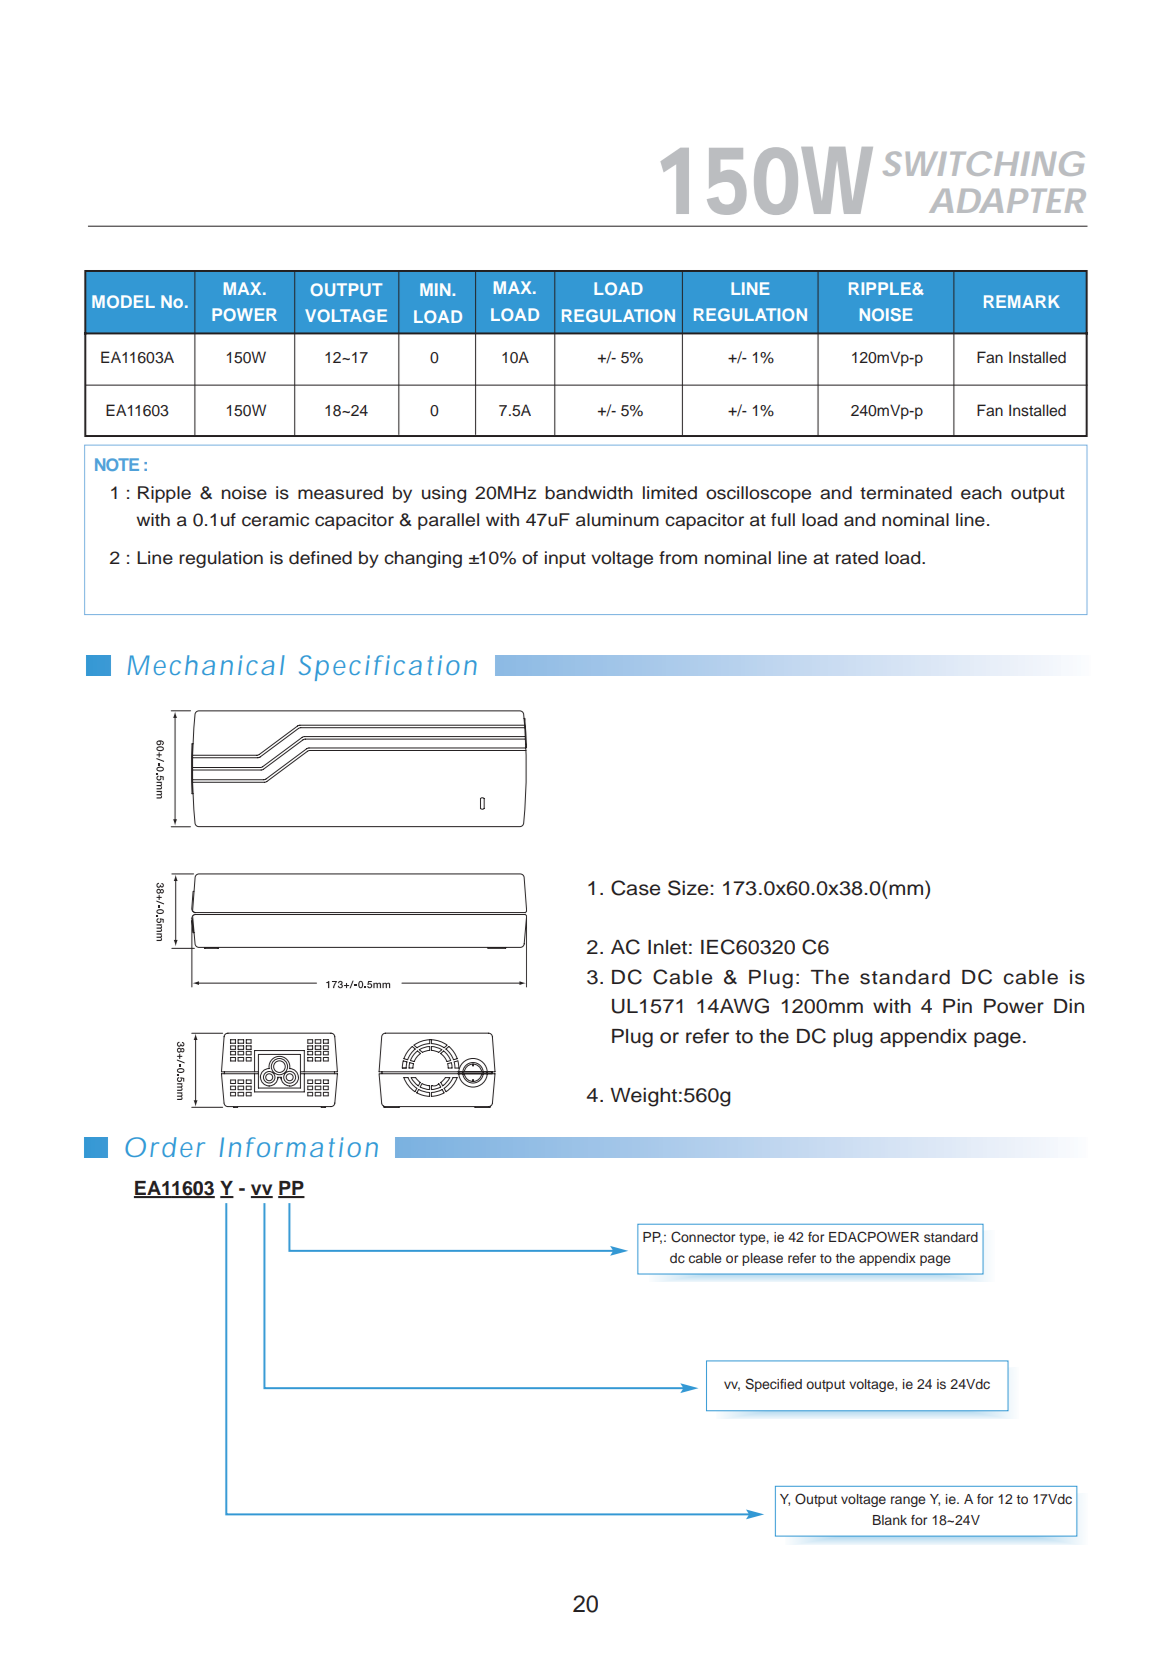 The width and height of the image is (1172, 1656). I want to click on range, so click(908, 1501).
